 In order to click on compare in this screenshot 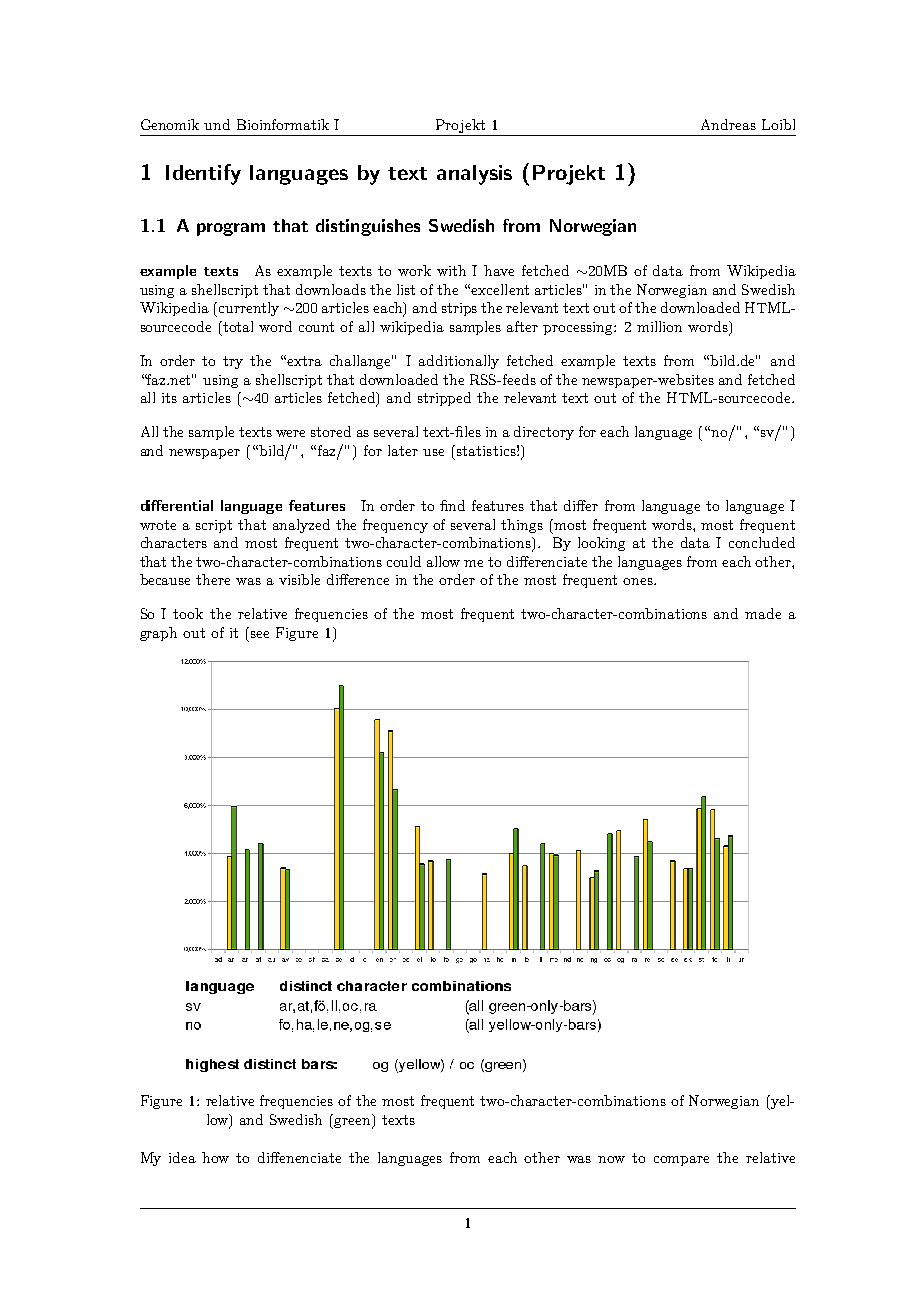, I will do `click(681, 1161)`.
